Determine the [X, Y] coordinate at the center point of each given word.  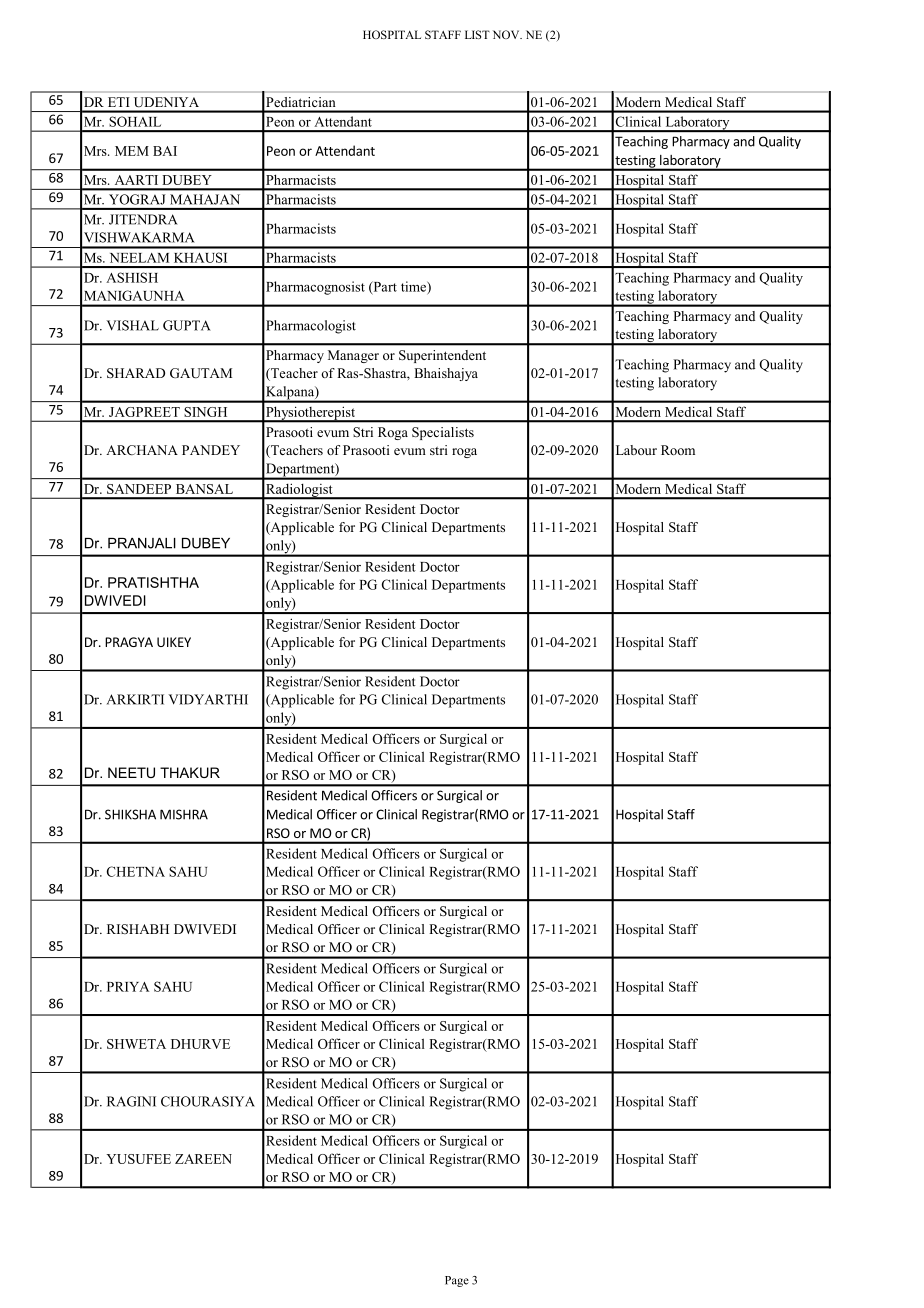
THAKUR [190, 772]
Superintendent [442, 356]
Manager [353, 356]
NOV [507, 34]
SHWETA [136, 1044]
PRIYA [128, 987]
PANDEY [211, 450]
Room [678, 450]
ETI [119, 102]
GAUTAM [201, 373]
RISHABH [138, 929]
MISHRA [184, 814]
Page [457, 1281]
